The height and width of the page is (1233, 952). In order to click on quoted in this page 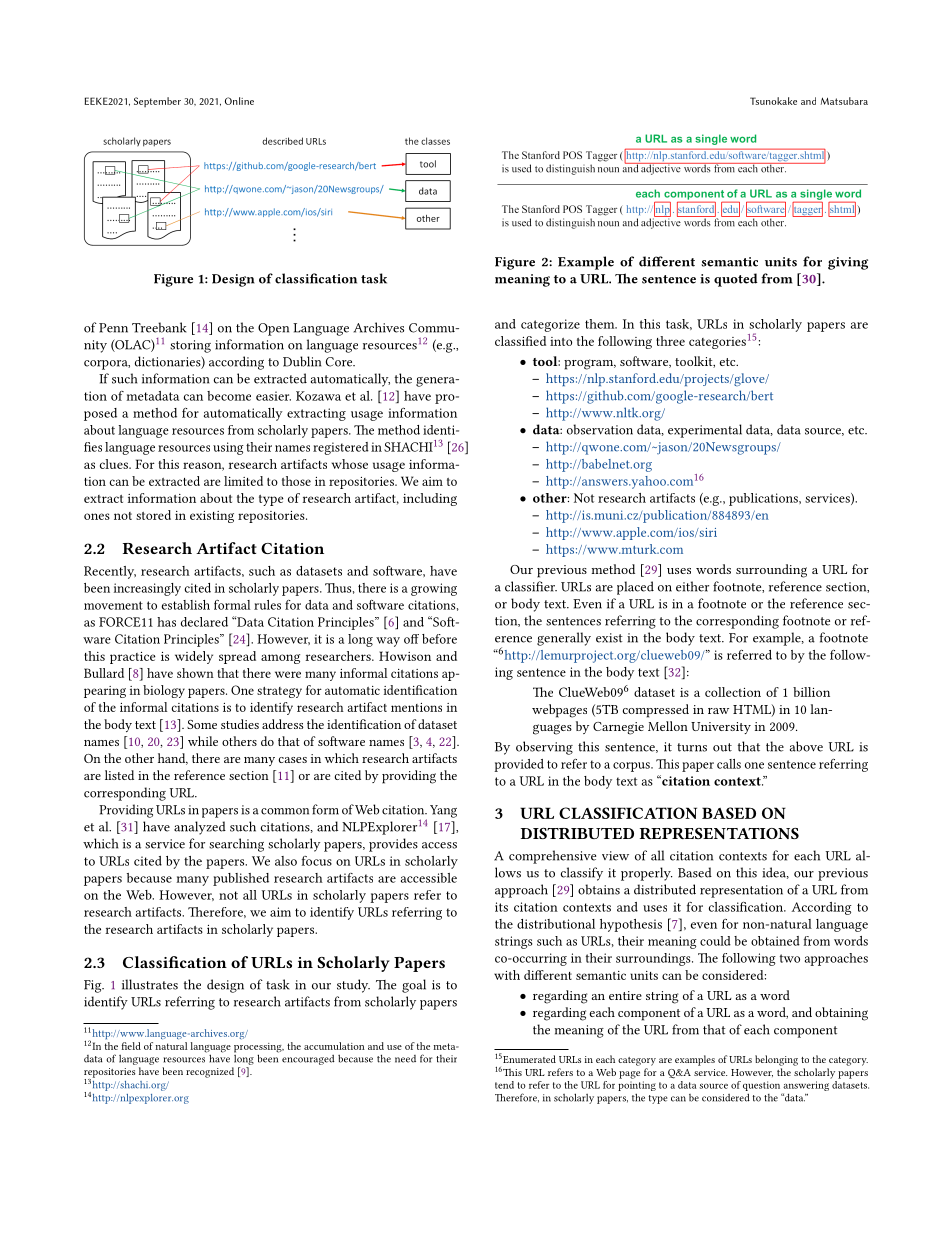, I will do `click(736, 280)`.
